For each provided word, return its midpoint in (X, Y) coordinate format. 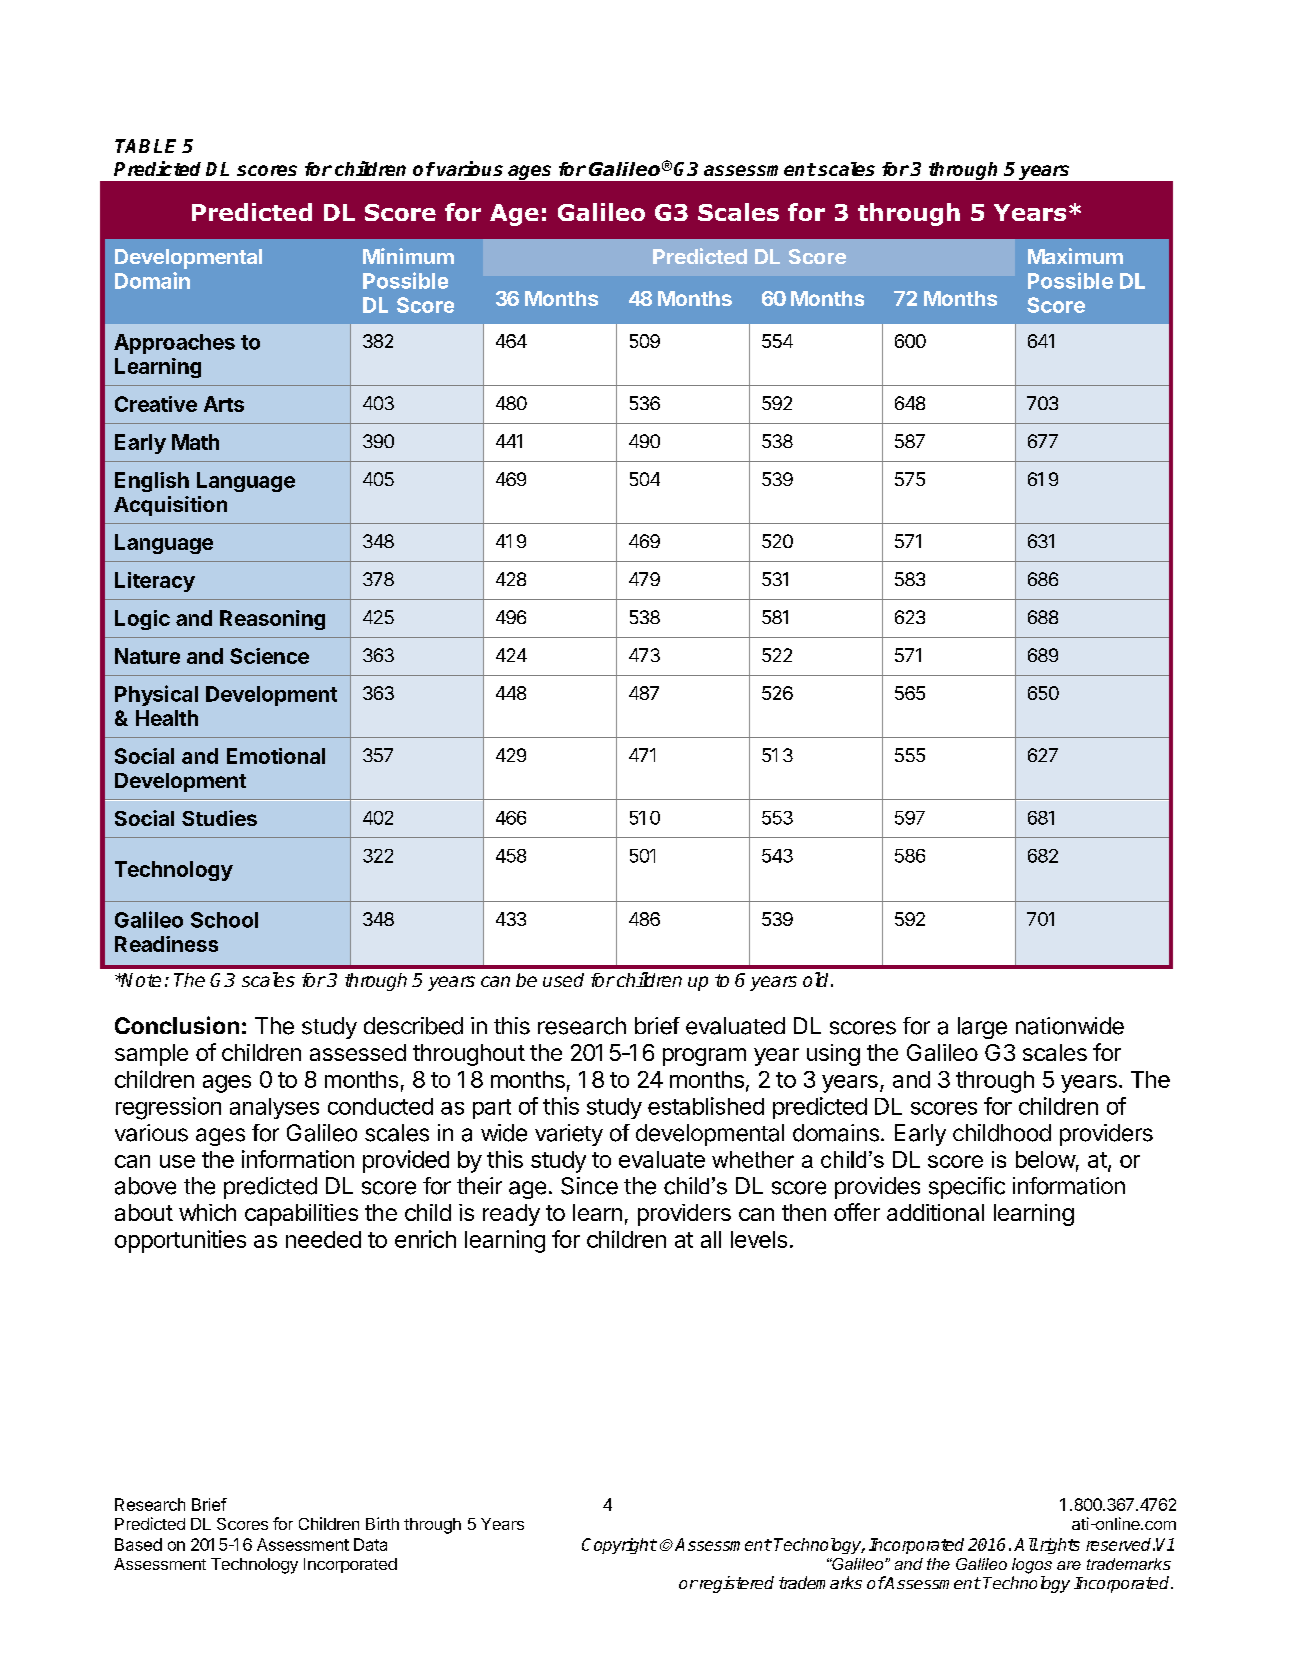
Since (589, 1186)
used (563, 980)
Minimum (408, 256)
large (982, 1028)
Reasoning (272, 620)
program (704, 1057)
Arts (224, 404)
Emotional (276, 756)
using (833, 1055)
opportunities (180, 1241)
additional (935, 1212)
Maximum (1075, 256)
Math (195, 442)
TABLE (145, 146)
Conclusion (177, 1025)
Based (138, 1544)
